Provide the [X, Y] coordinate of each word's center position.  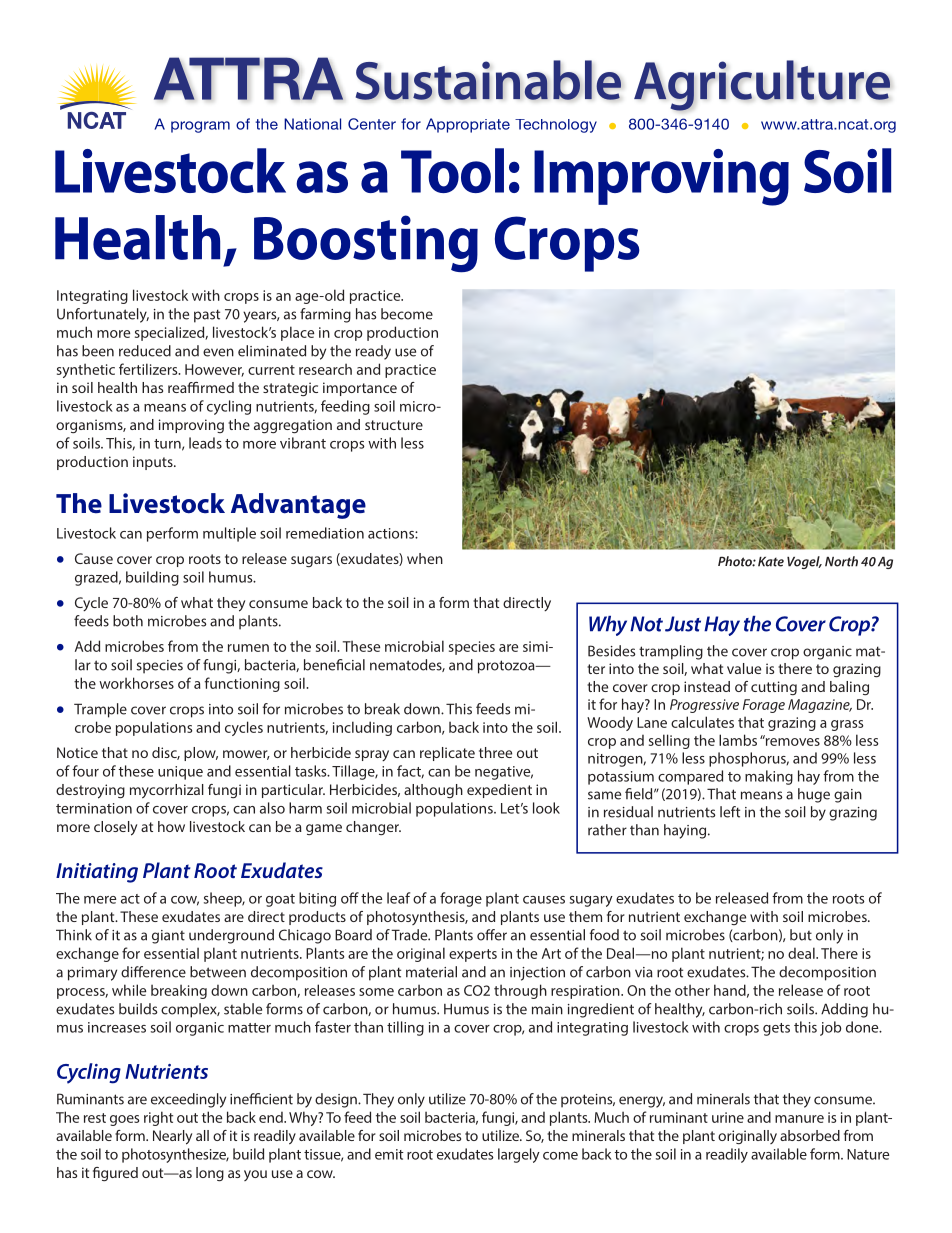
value [744, 668]
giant [168, 937]
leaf [398, 898]
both [128, 621]
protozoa [507, 667]
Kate [771, 562]
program [200, 127]
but [801, 935]
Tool [452, 170]
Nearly [172, 1137]
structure [394, 425]
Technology [556, 126]
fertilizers [149, 369]
